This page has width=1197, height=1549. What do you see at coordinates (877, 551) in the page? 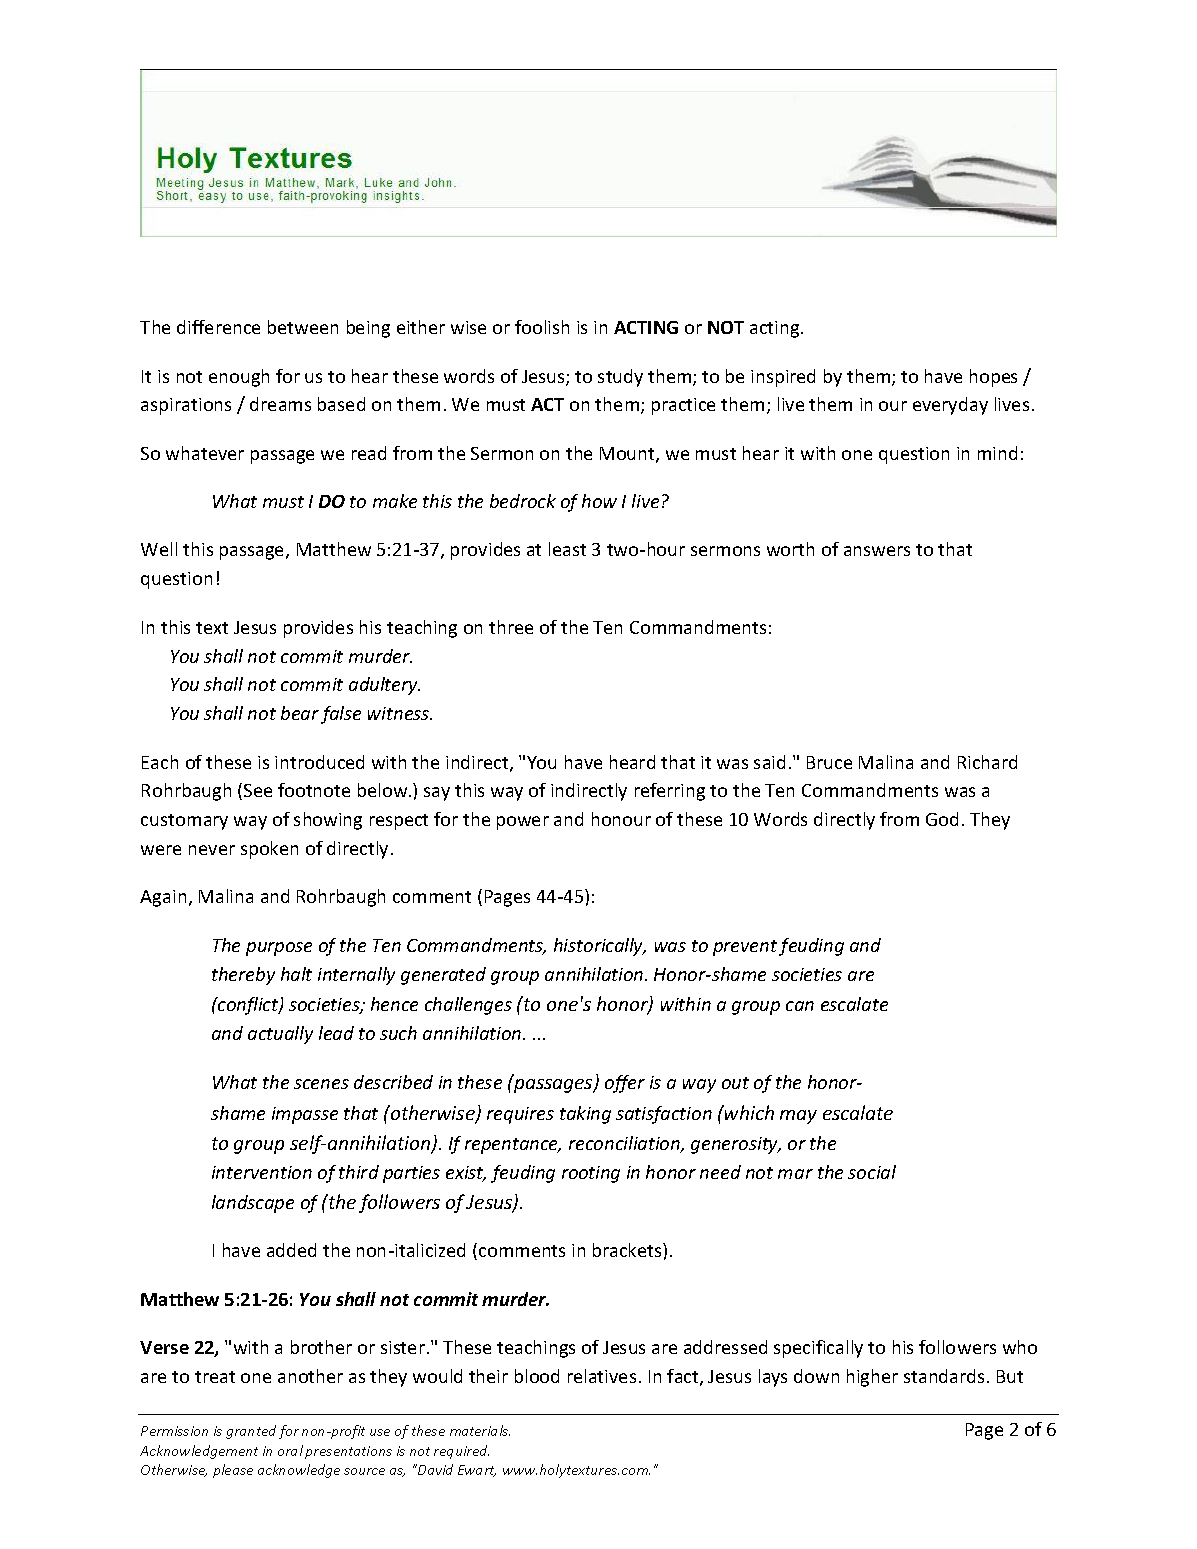
I see `answers` at bounding box center [877, 551].
